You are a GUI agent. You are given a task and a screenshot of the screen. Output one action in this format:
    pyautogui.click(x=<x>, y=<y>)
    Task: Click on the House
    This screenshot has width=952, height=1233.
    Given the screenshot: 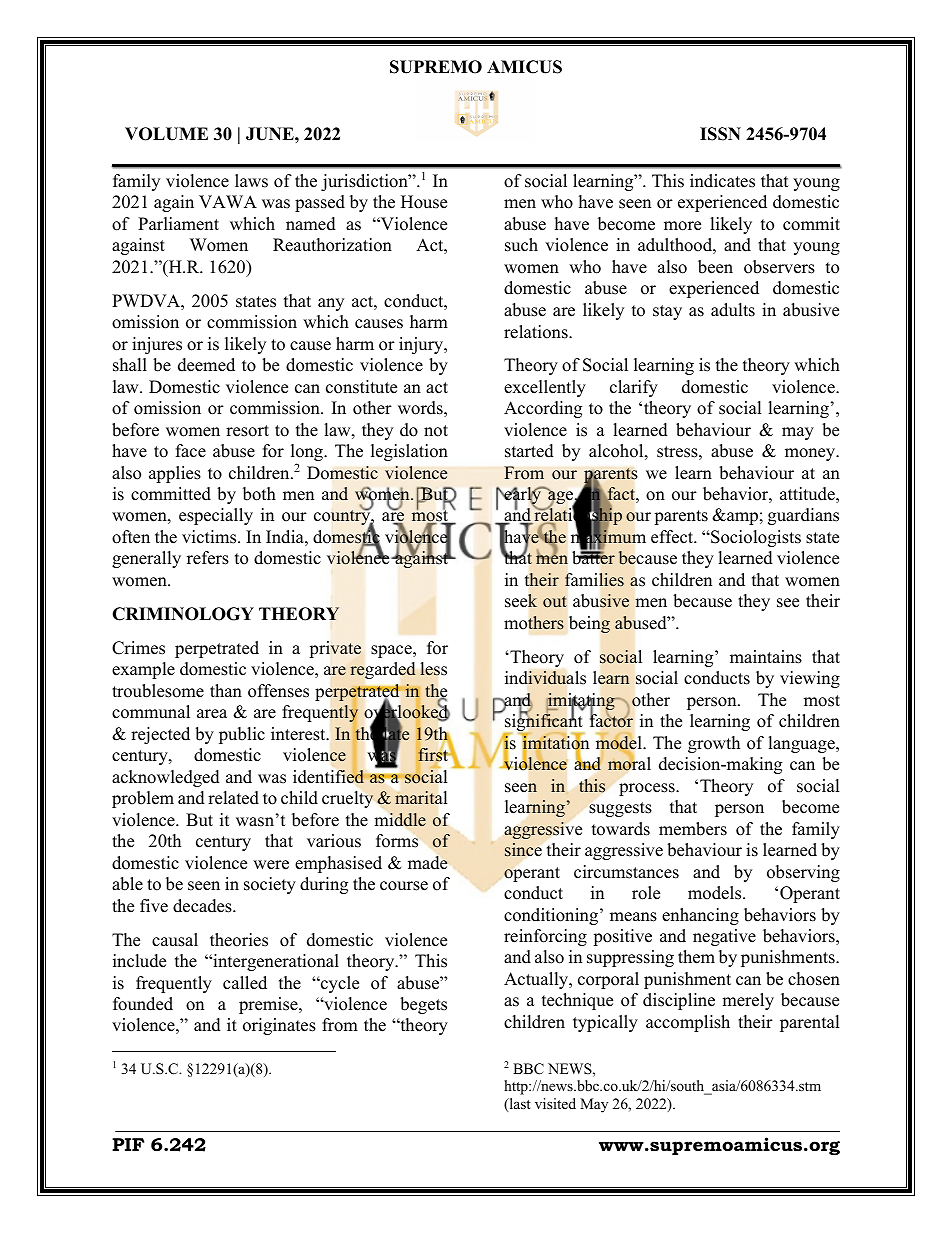 What is the action you would take?
    pyautogui.click(x=424, y=202)
